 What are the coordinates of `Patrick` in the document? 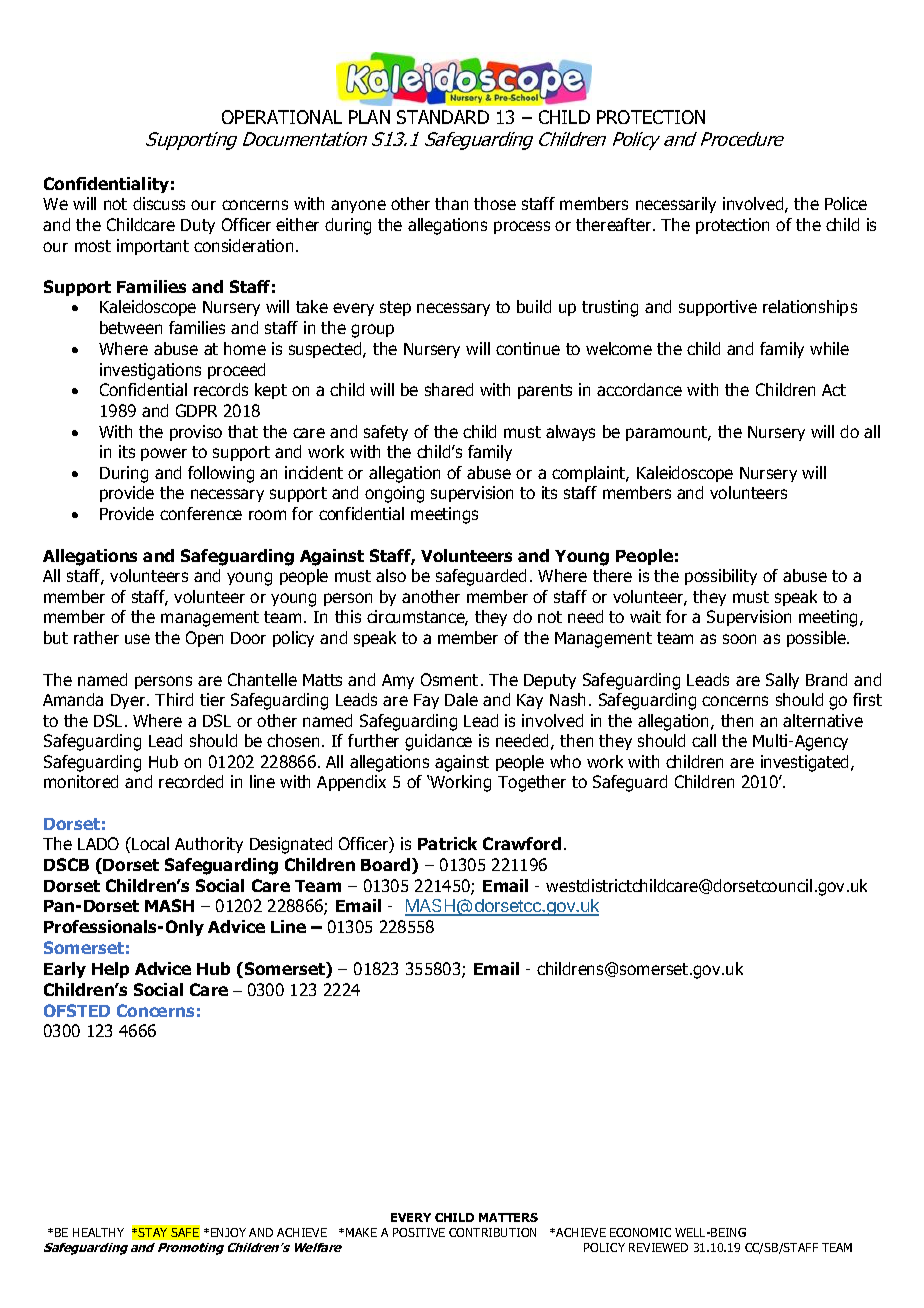 It's located at (447, 843).
